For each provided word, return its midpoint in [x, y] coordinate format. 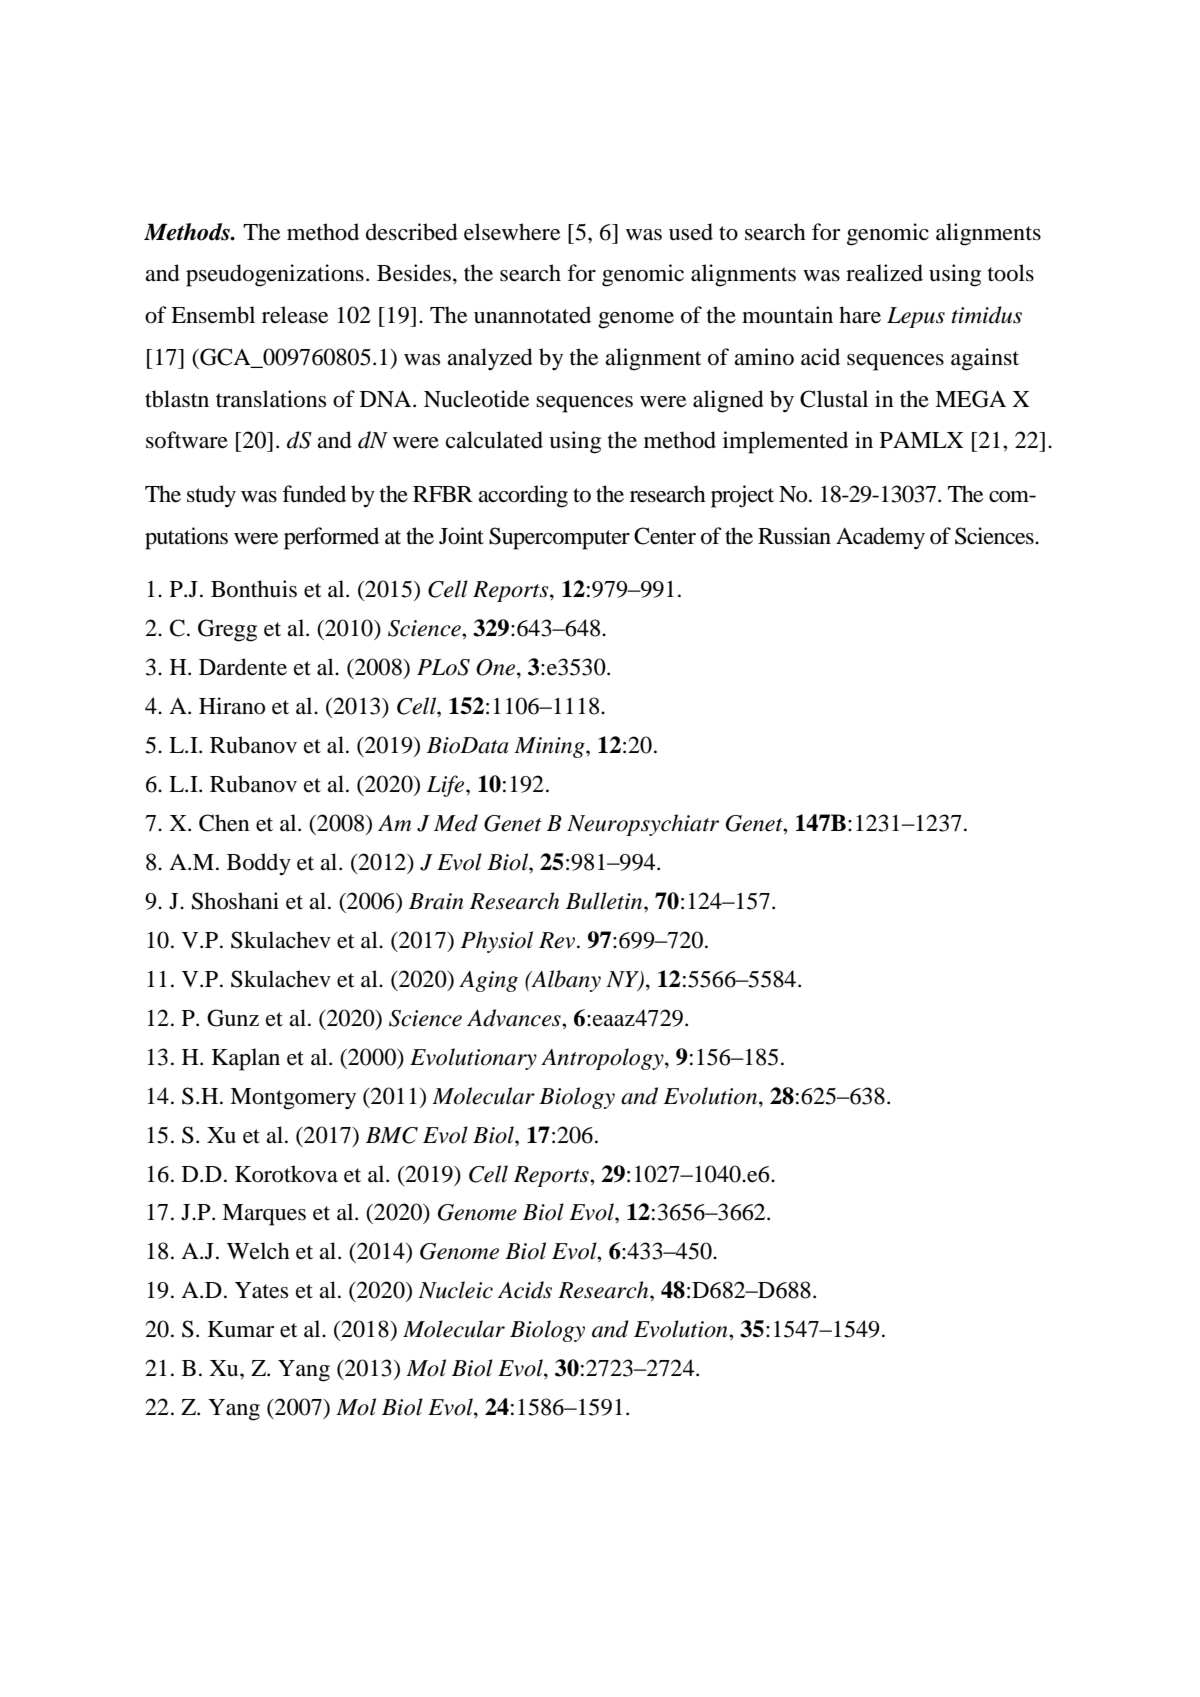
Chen [224, 823]
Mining [550, 747]
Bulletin [605, 901]
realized [884, 273]
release [295, 315]
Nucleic [455, 1290]
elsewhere [512, 232]
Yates [261, 1290]
